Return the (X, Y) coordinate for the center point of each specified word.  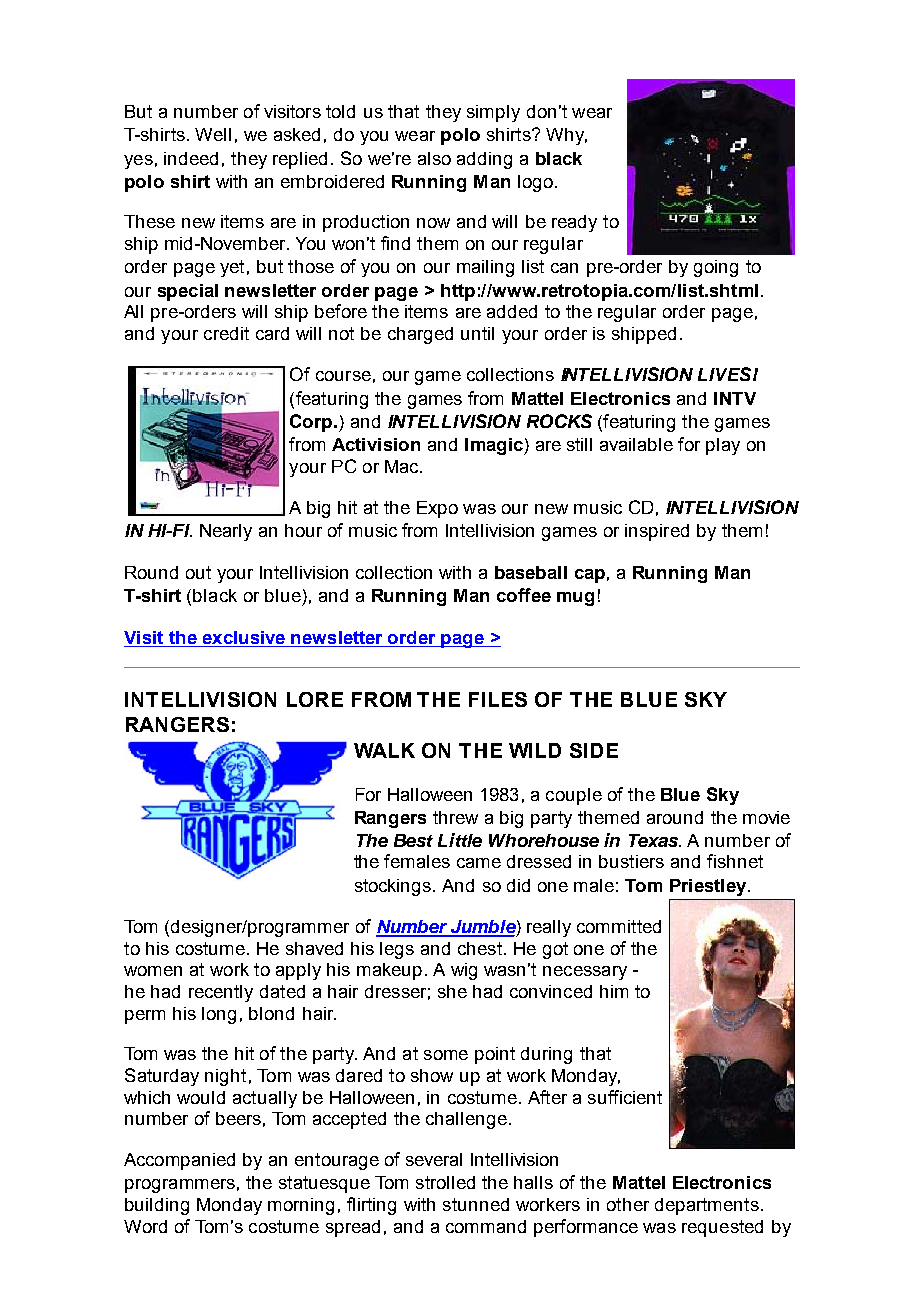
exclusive (244, 639)
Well (213, 134)
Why (566, 136)
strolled (445, 1182)
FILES (498, 699)
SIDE (594, 750)
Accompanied (179, 1161)
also (434, 158)
